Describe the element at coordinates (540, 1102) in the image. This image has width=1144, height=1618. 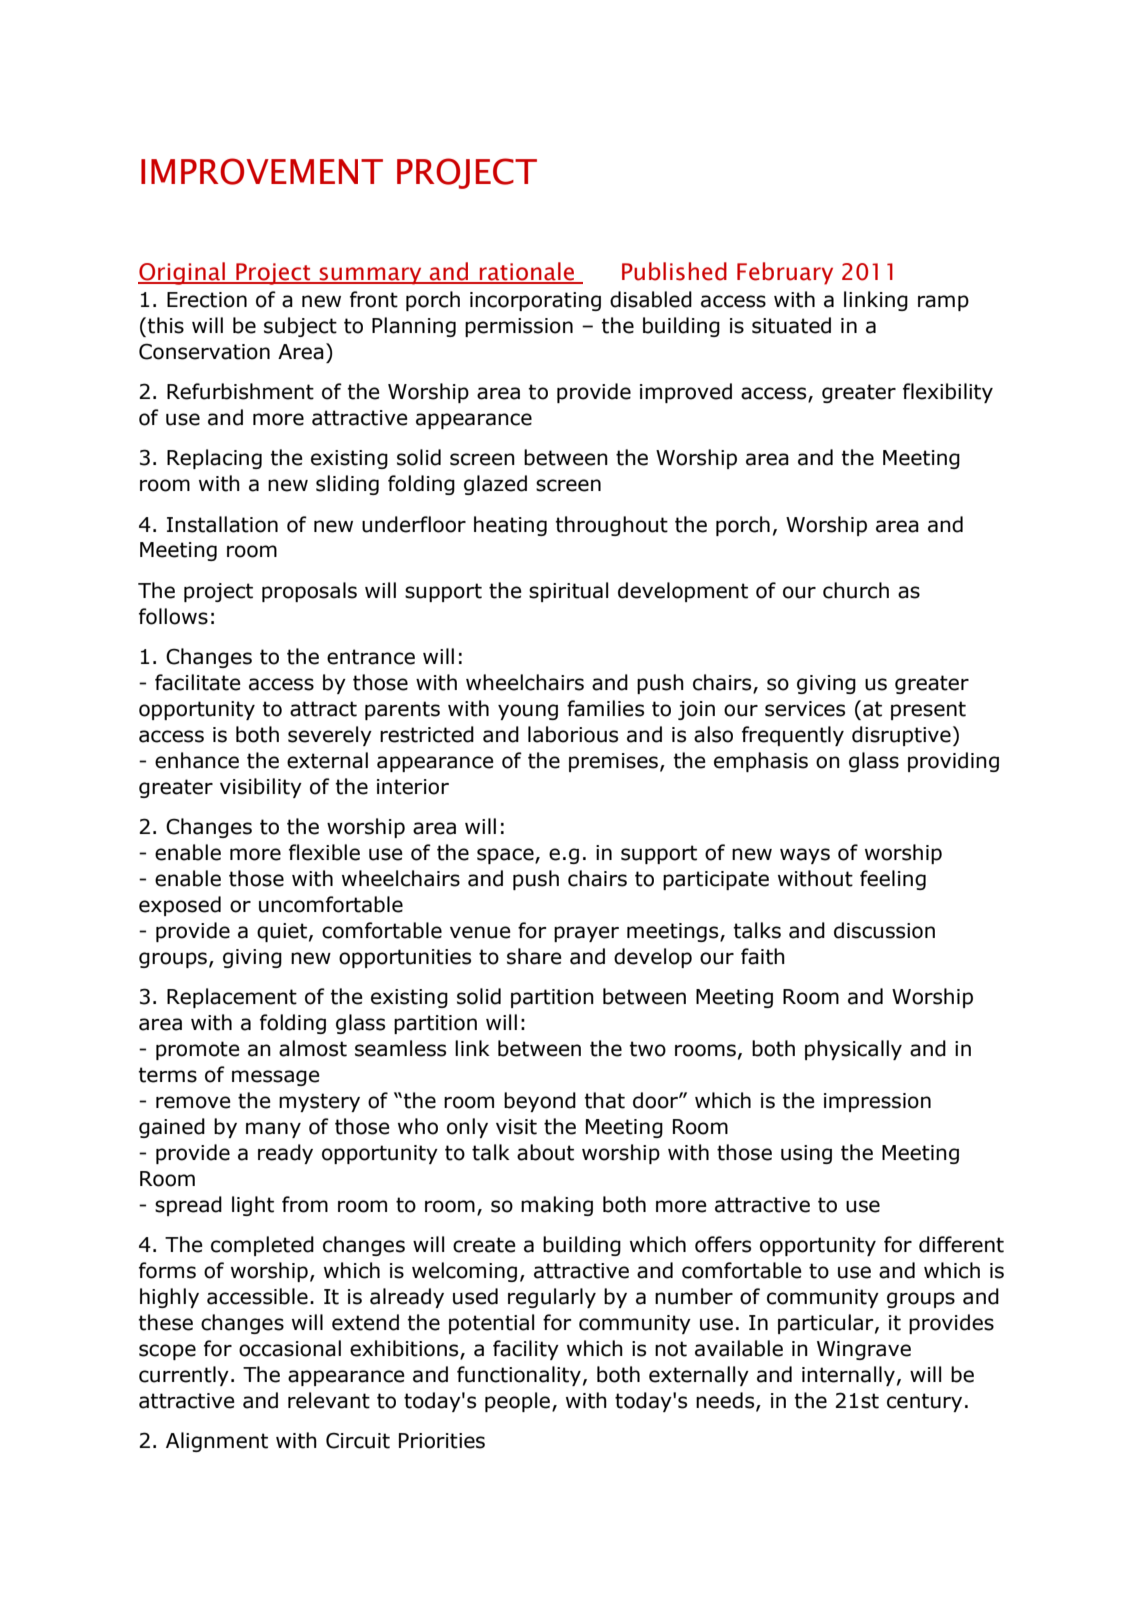
I see `beyond` at that location.
